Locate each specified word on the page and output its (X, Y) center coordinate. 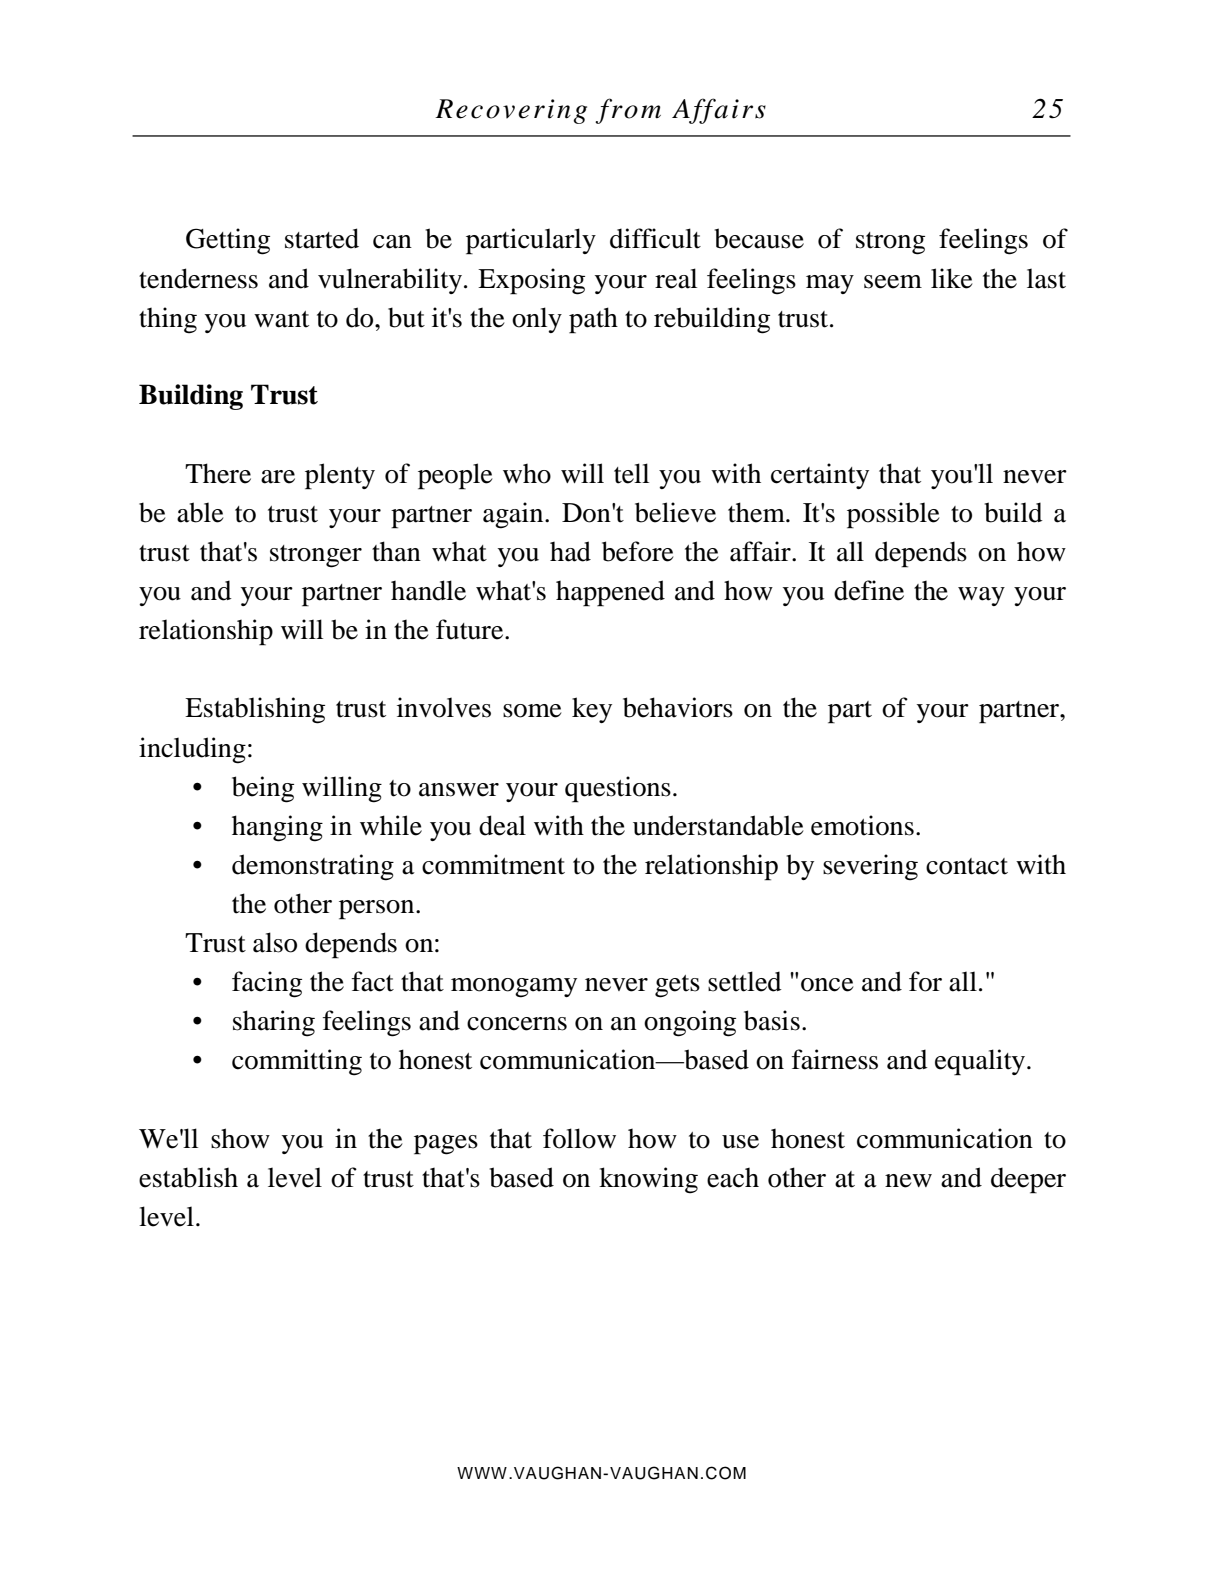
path (593, 320)
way (981, 596)
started (322, 238)
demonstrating (313, 867)
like (952, 278)
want (281, 319)
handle (428, 590)
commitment (493, 864)
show (240, 1138)
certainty (820, 476)
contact (967, 866)
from (628, 111)
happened (610, 593)
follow (579, 1138)
